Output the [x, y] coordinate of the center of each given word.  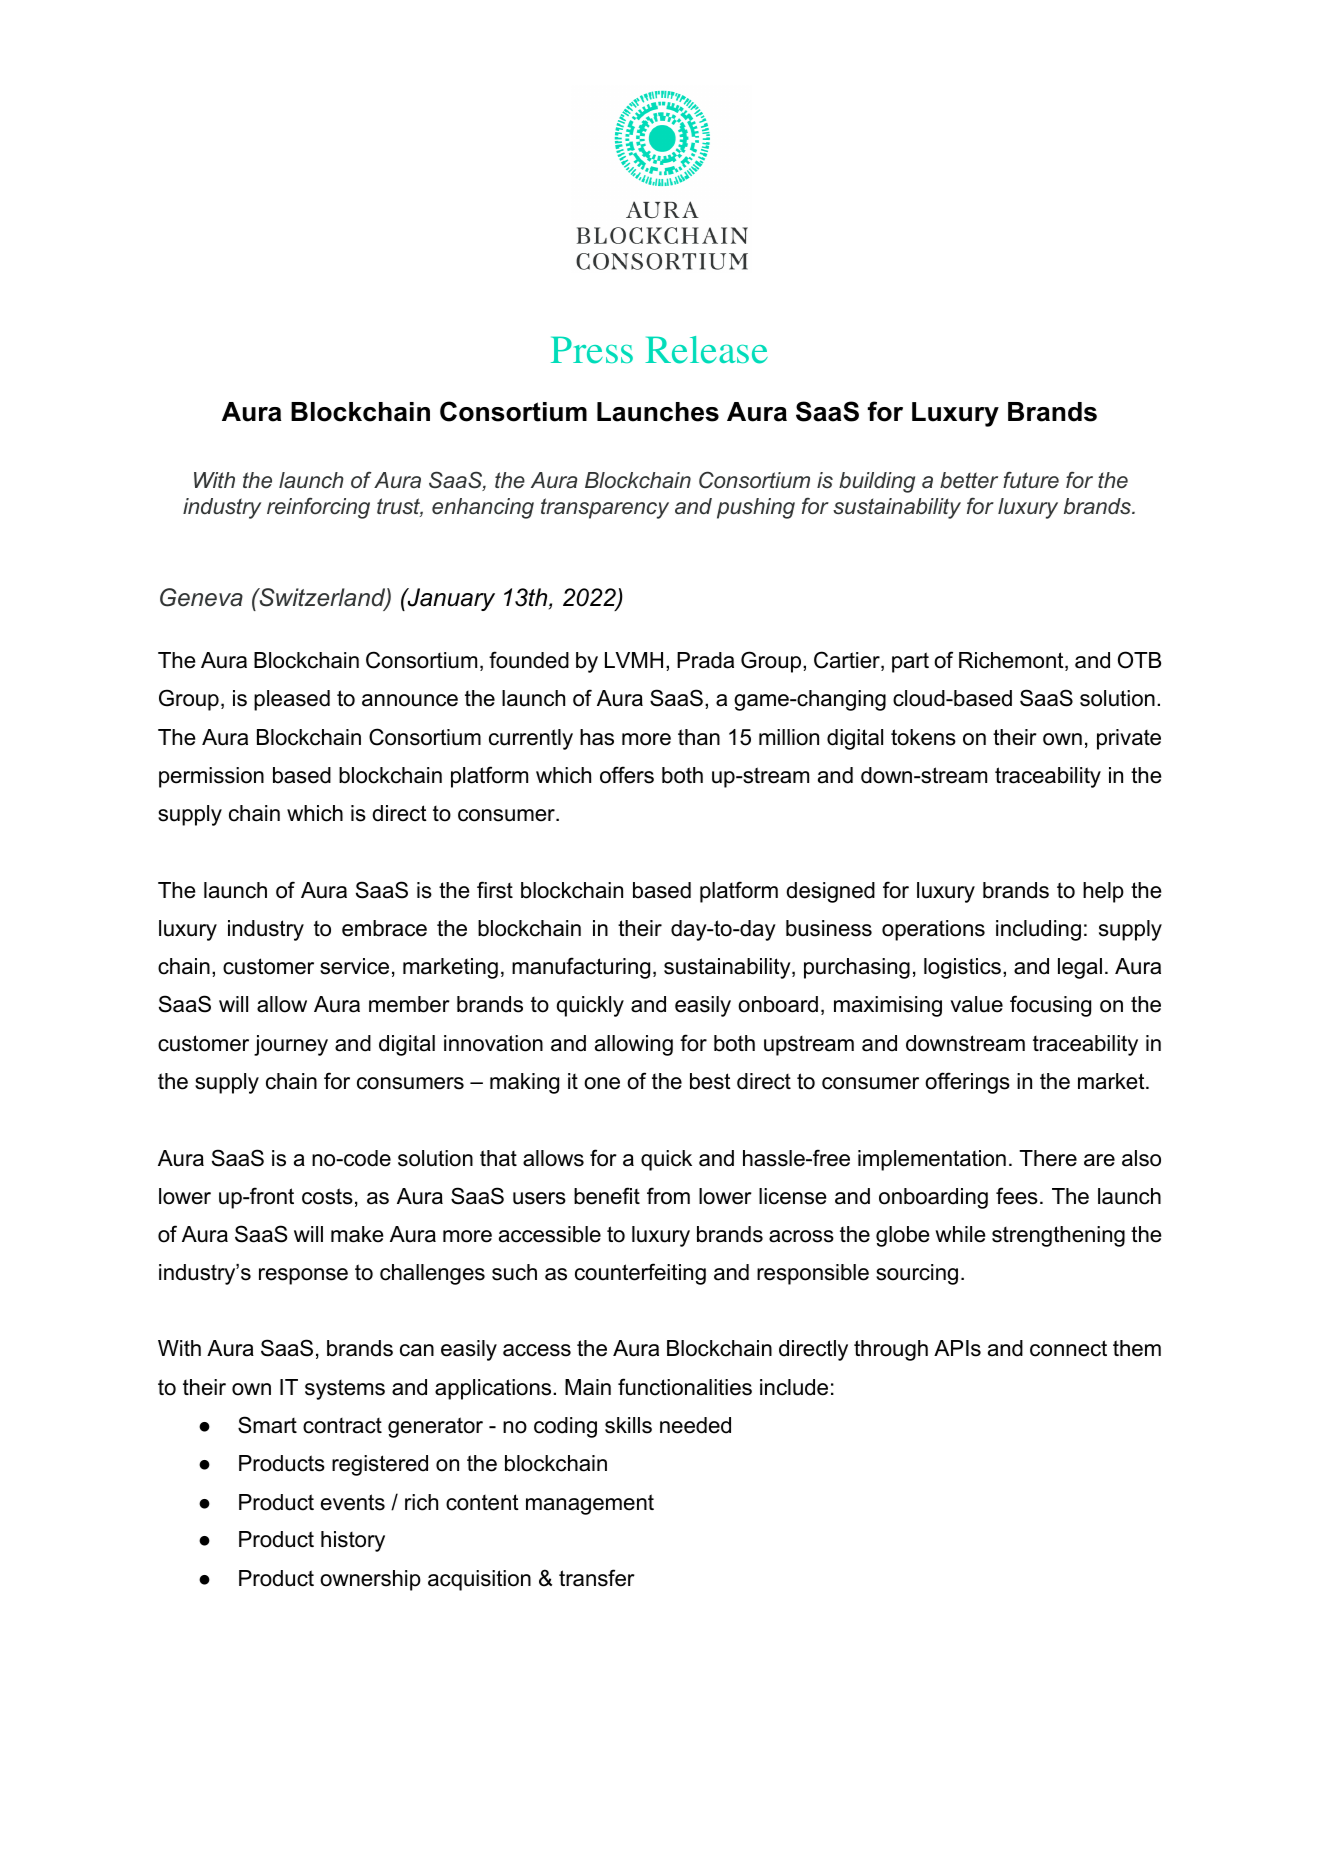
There [1048, 1158]
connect [1068, 1348]
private [1129, 739]
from [668, 1196]
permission [211, 777]
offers [627, 775]
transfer [597, 1578]
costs [327, 1196]
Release [706, 350]
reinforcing [318, 508]
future [1031, 480]
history [353, 1541]
